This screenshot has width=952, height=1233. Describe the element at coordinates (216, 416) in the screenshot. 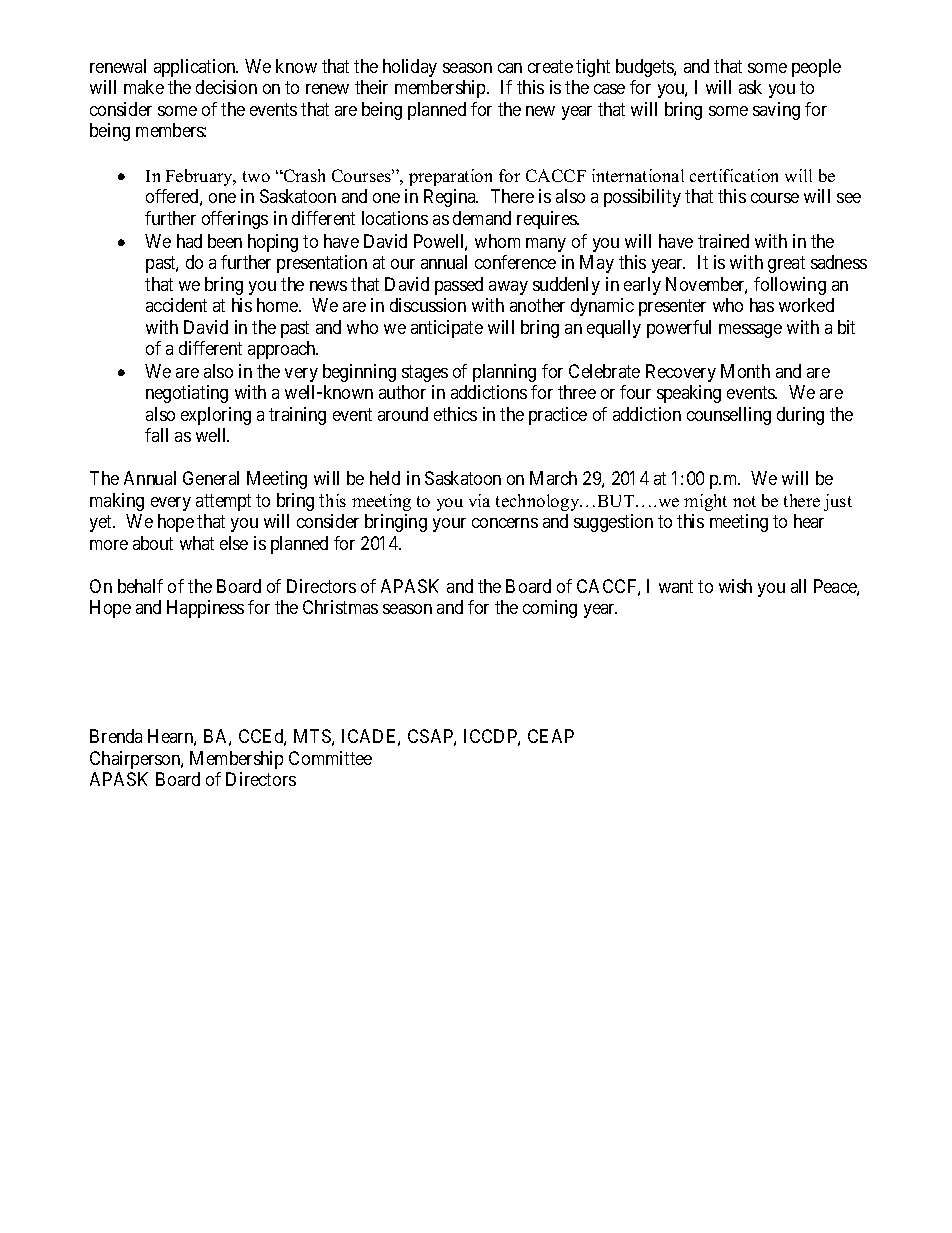

I see `exploring` at that location.
